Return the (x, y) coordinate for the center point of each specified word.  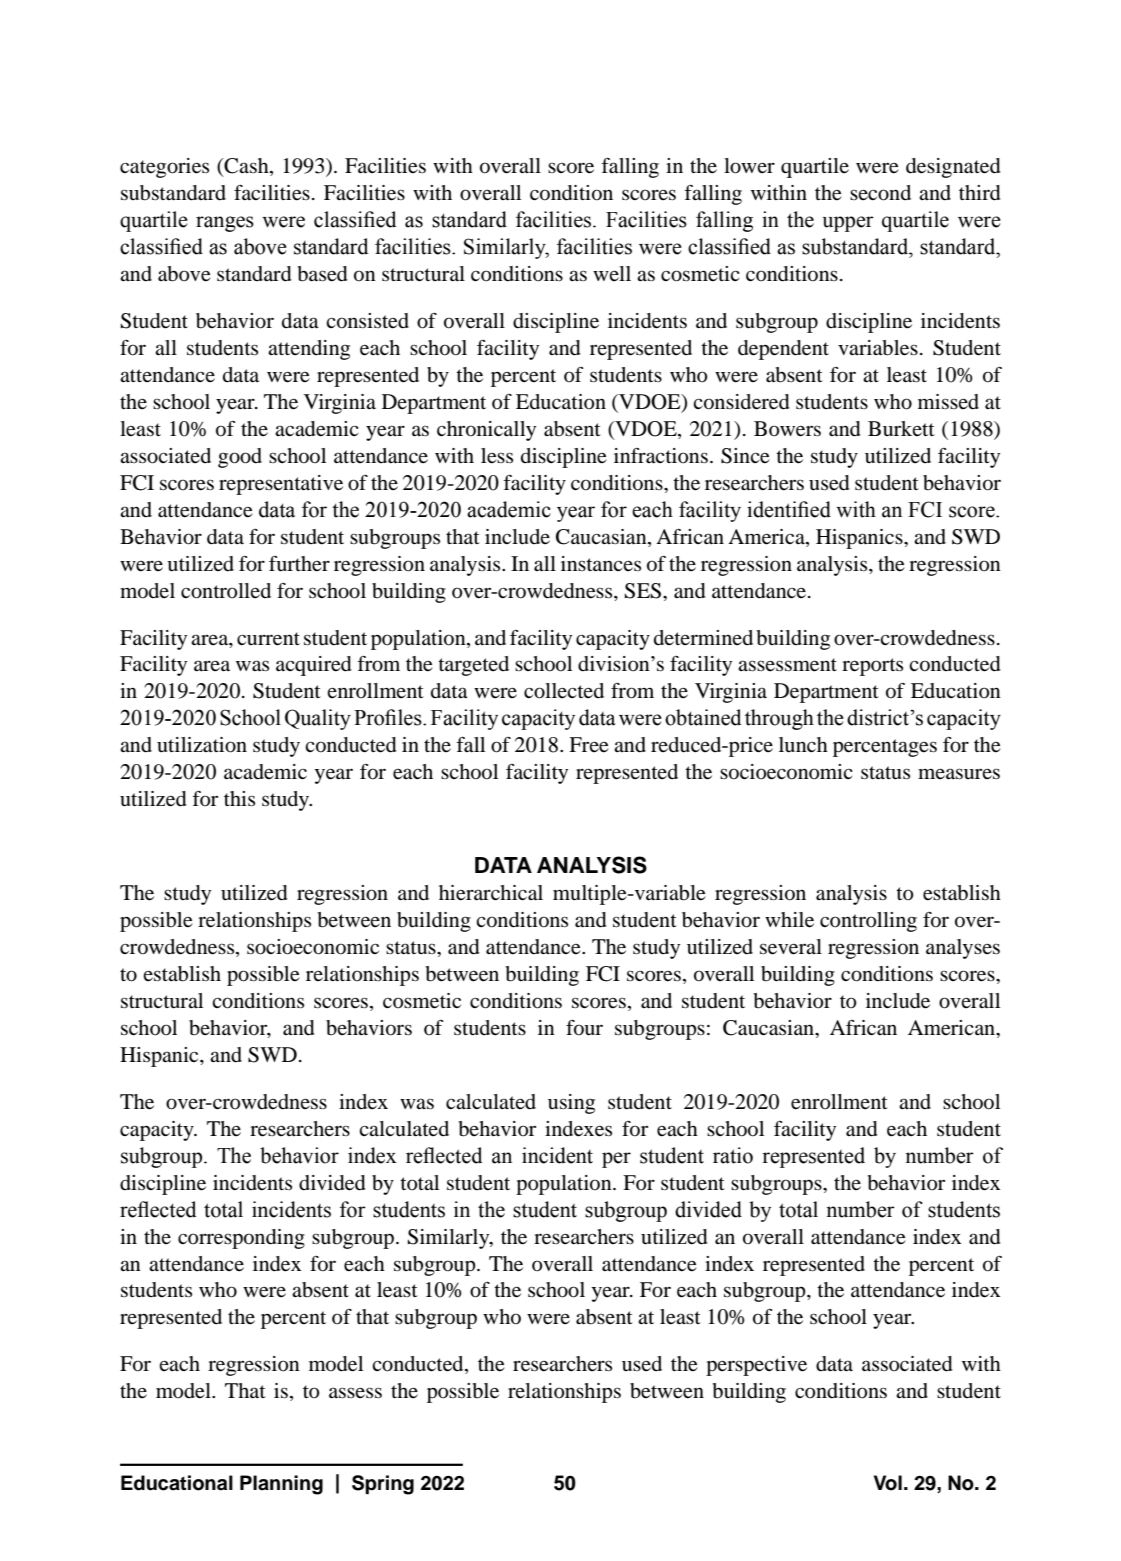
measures (959, 774)
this (239, 798)
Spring (383, 1485)
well (612, 273)
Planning (281, 1485)
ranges (225, 224)
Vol (888, 1483)
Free (589, 745)
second (880, 193)
